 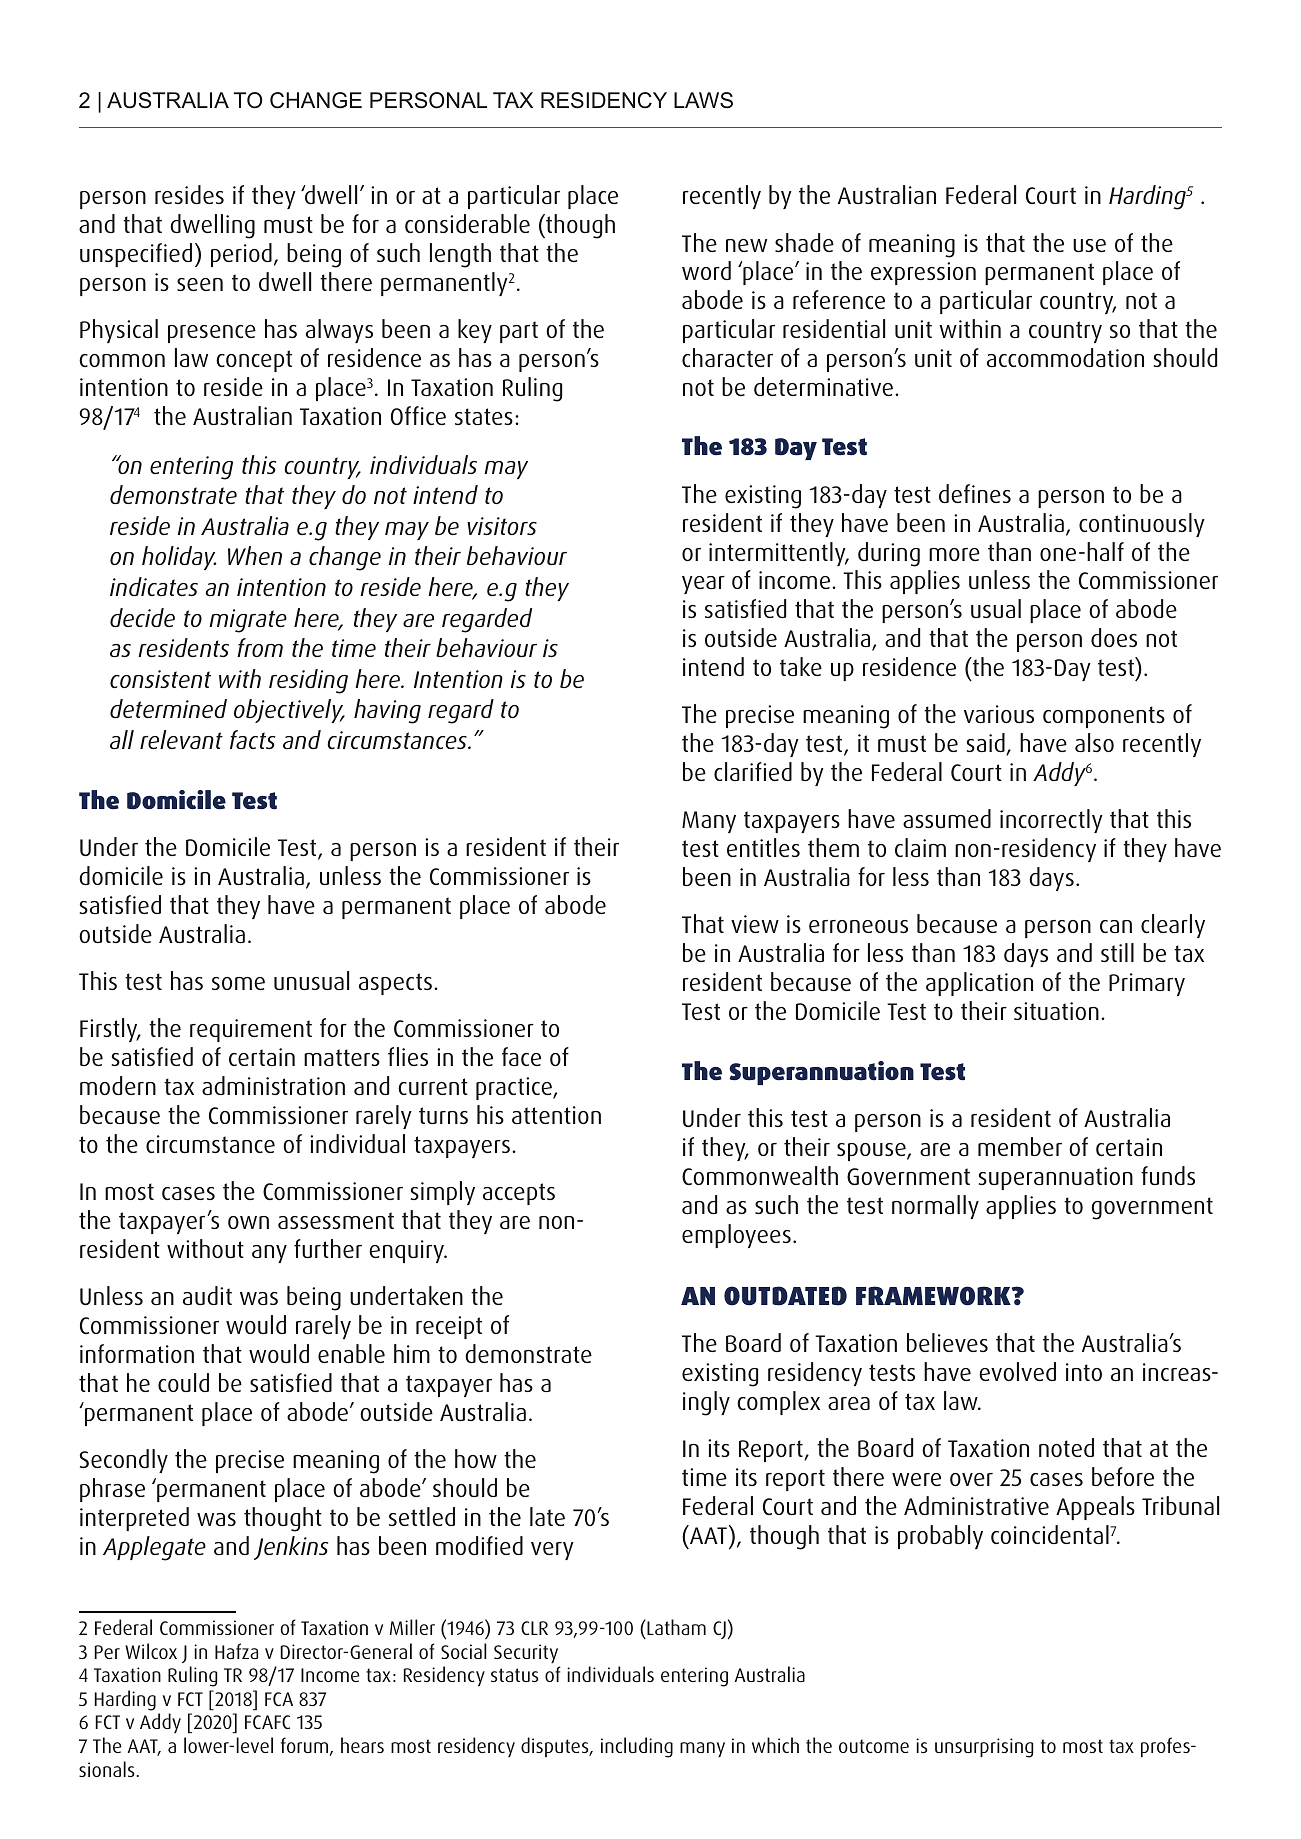 I want to click on view, so click(x=755, y=924).
